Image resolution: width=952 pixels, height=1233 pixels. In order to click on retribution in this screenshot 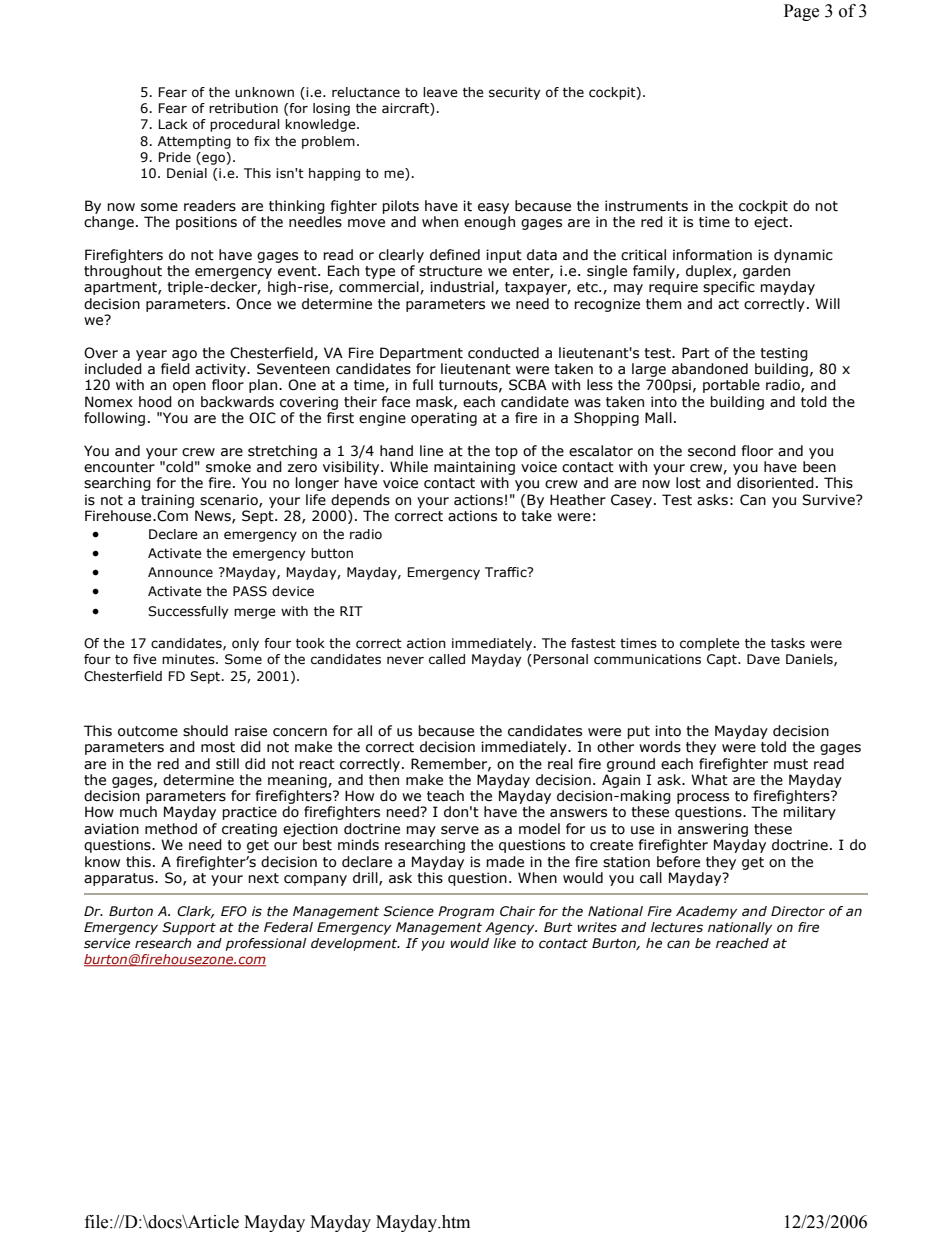, I will do `click(243, 108)`.
